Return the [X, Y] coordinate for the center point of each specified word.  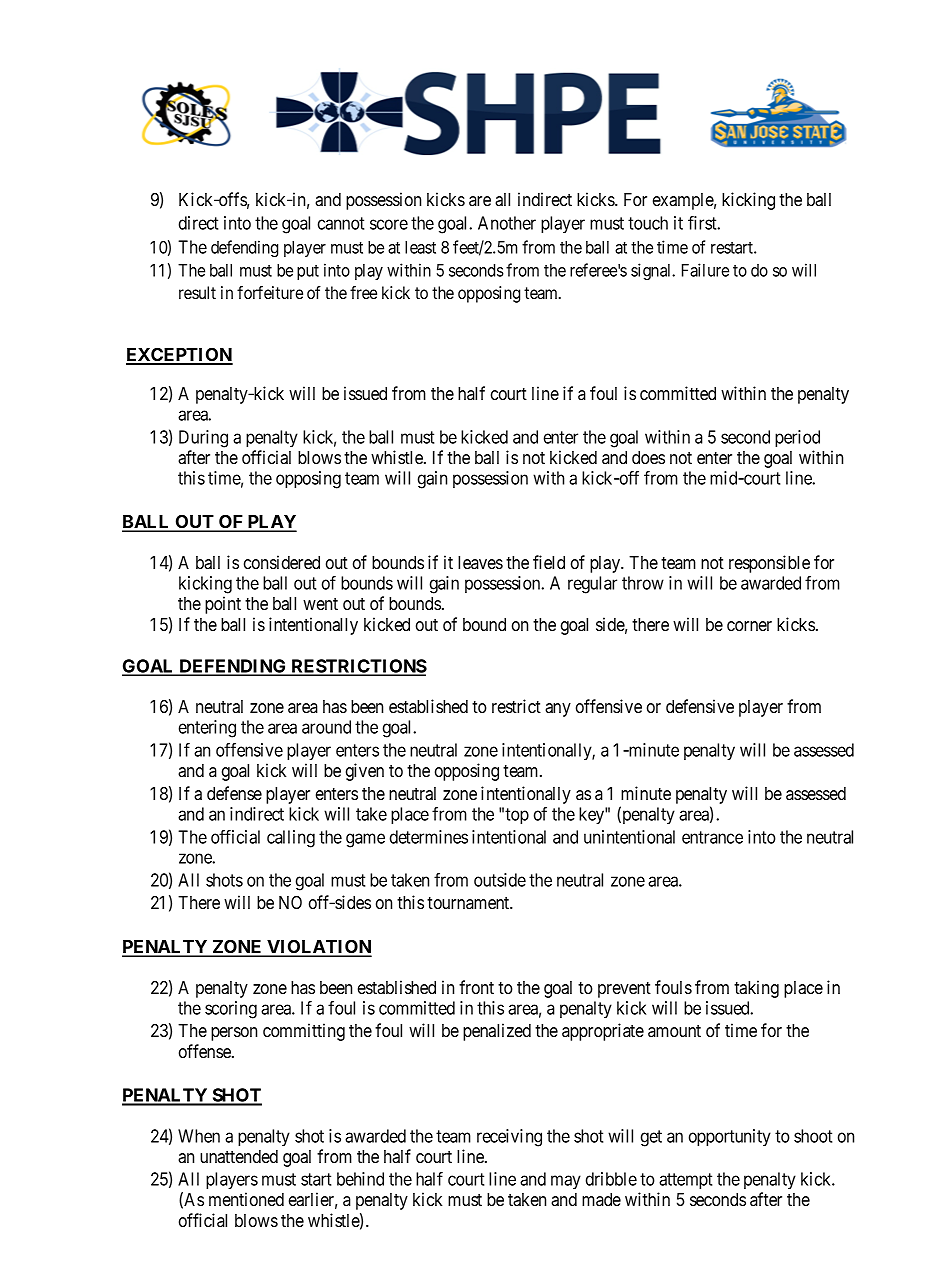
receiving [509, 1138]
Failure [705, 270]
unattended [239, 1156]
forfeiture [270, 292]
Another [507, 223]
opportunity [730, 1137]
